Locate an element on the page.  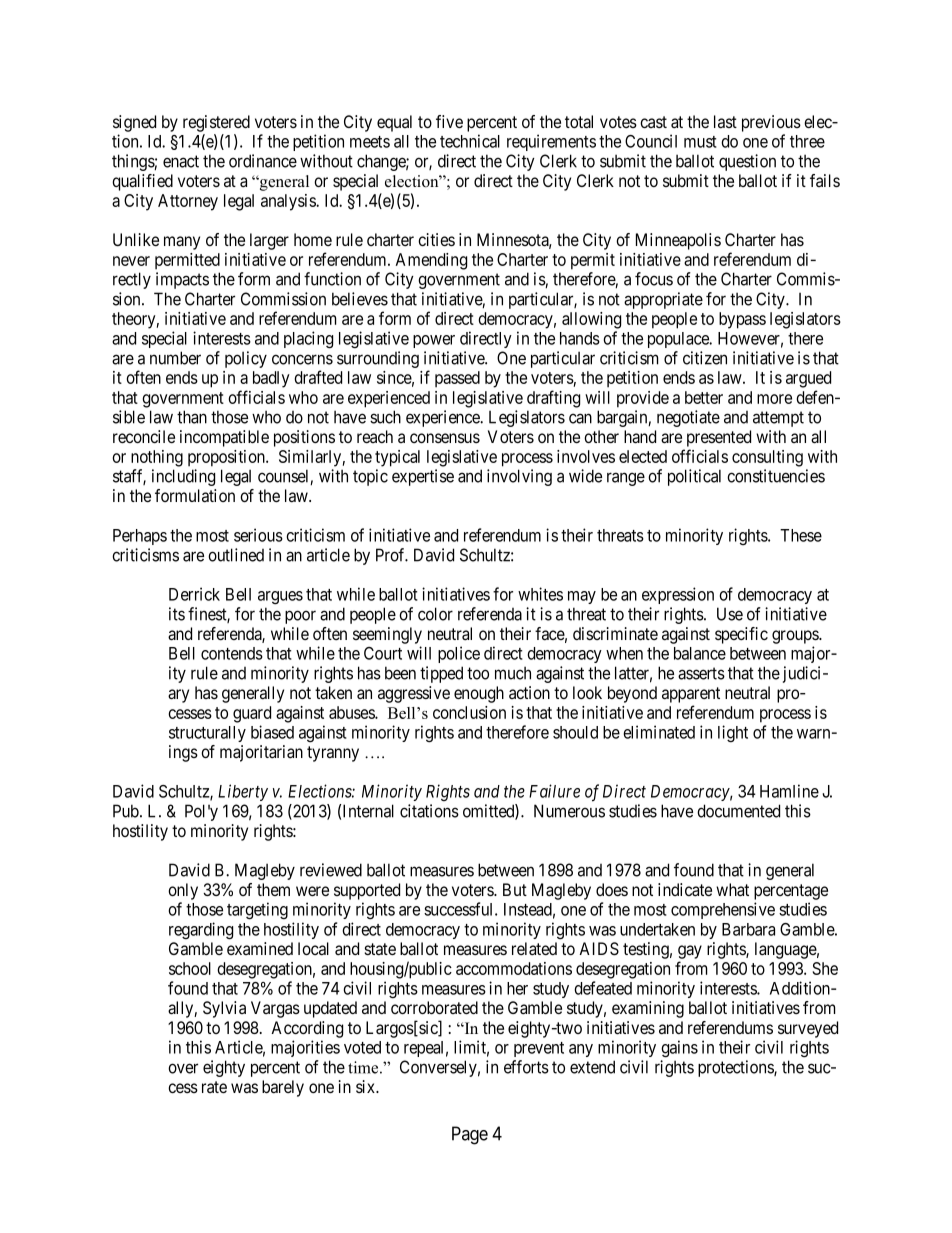
its is located at coordinates (177, 614).
